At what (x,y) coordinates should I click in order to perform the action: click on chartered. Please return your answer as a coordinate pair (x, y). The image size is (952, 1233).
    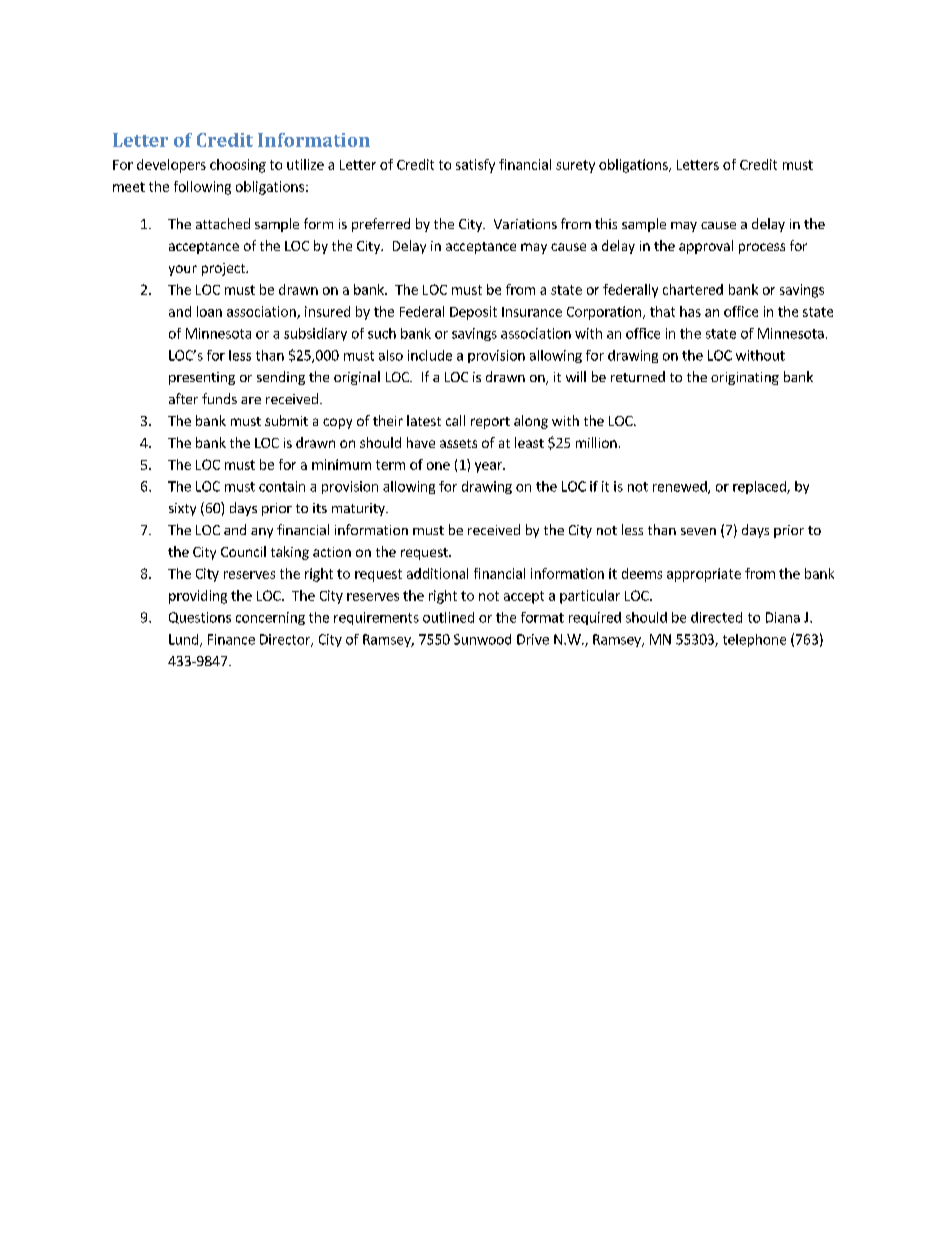
    Looking at the image, I should click on (693, 289).
